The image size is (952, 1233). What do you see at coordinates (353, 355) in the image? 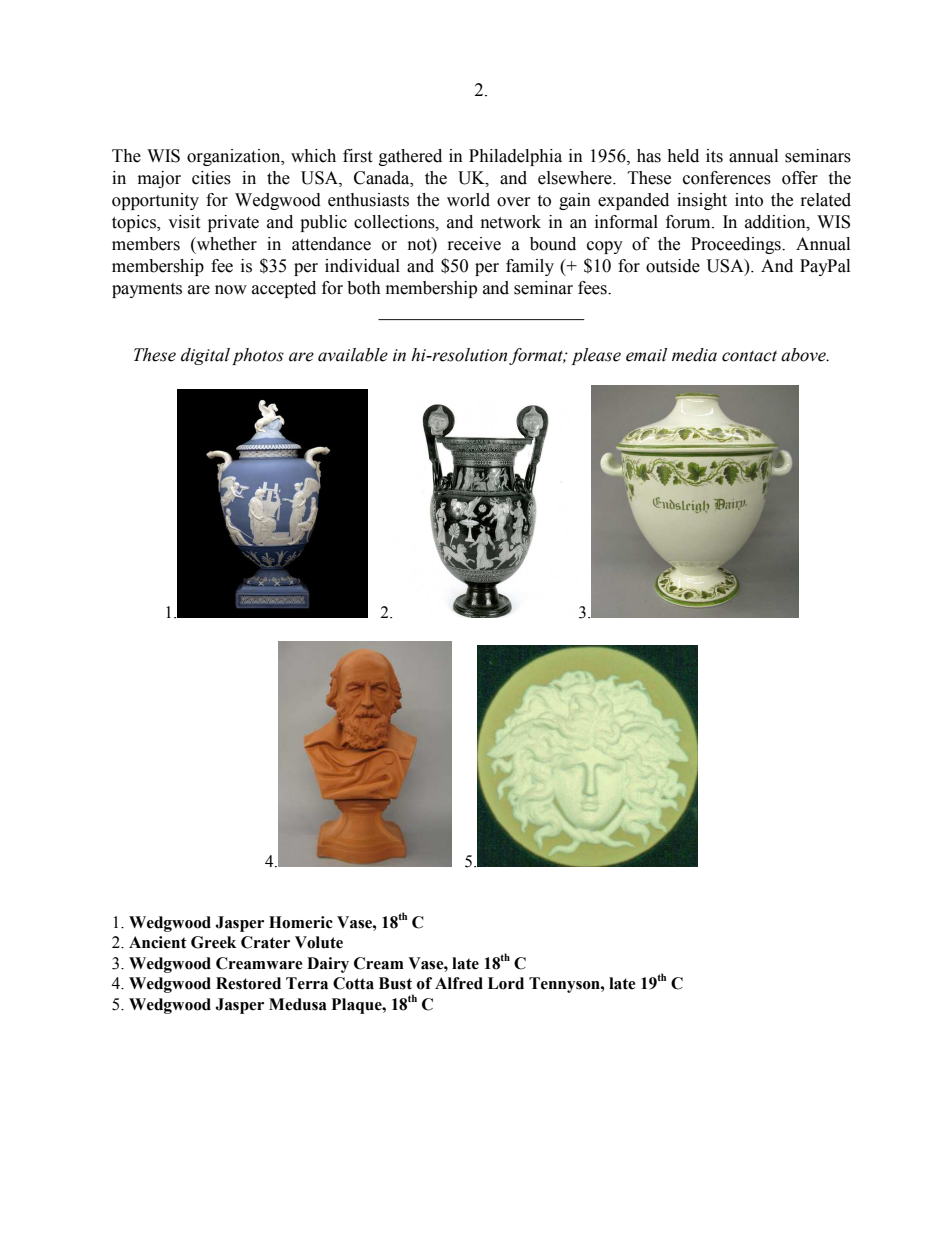
I see `available` at bounding box center [353, 355].
